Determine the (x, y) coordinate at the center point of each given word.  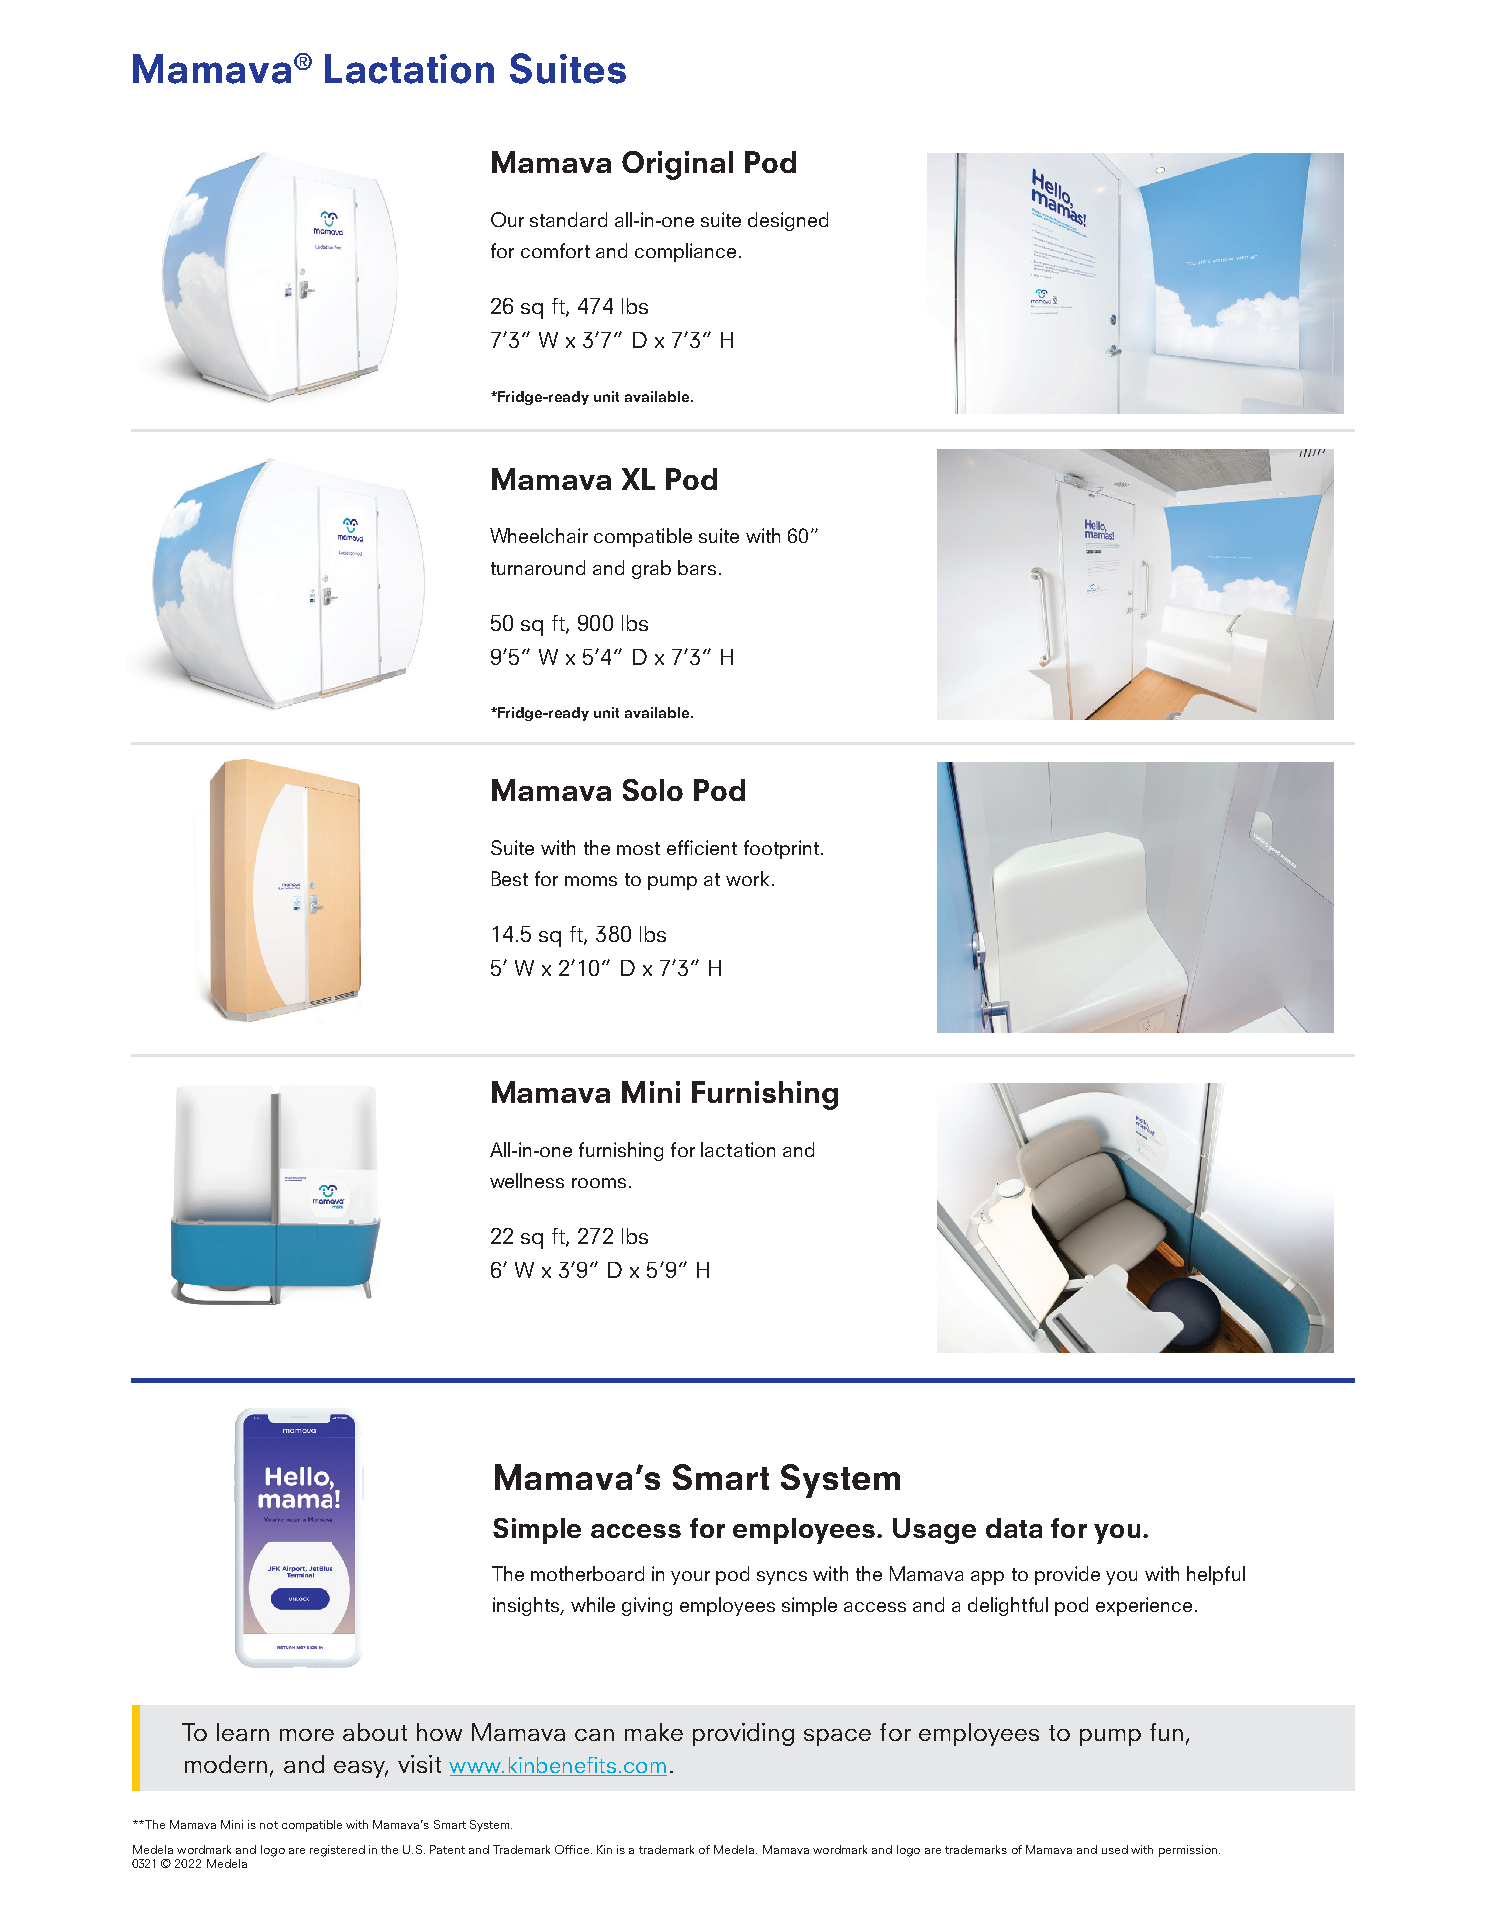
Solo (653, 790)
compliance (685, 252)
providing (743, 1734)
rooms (599, 1183)
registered (337, 1851)
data (1014, 1528)
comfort (555, 250)
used (1115, 1849)
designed (788, 221)
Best (510, 878)
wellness (527, 1180)
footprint (781, 849)
